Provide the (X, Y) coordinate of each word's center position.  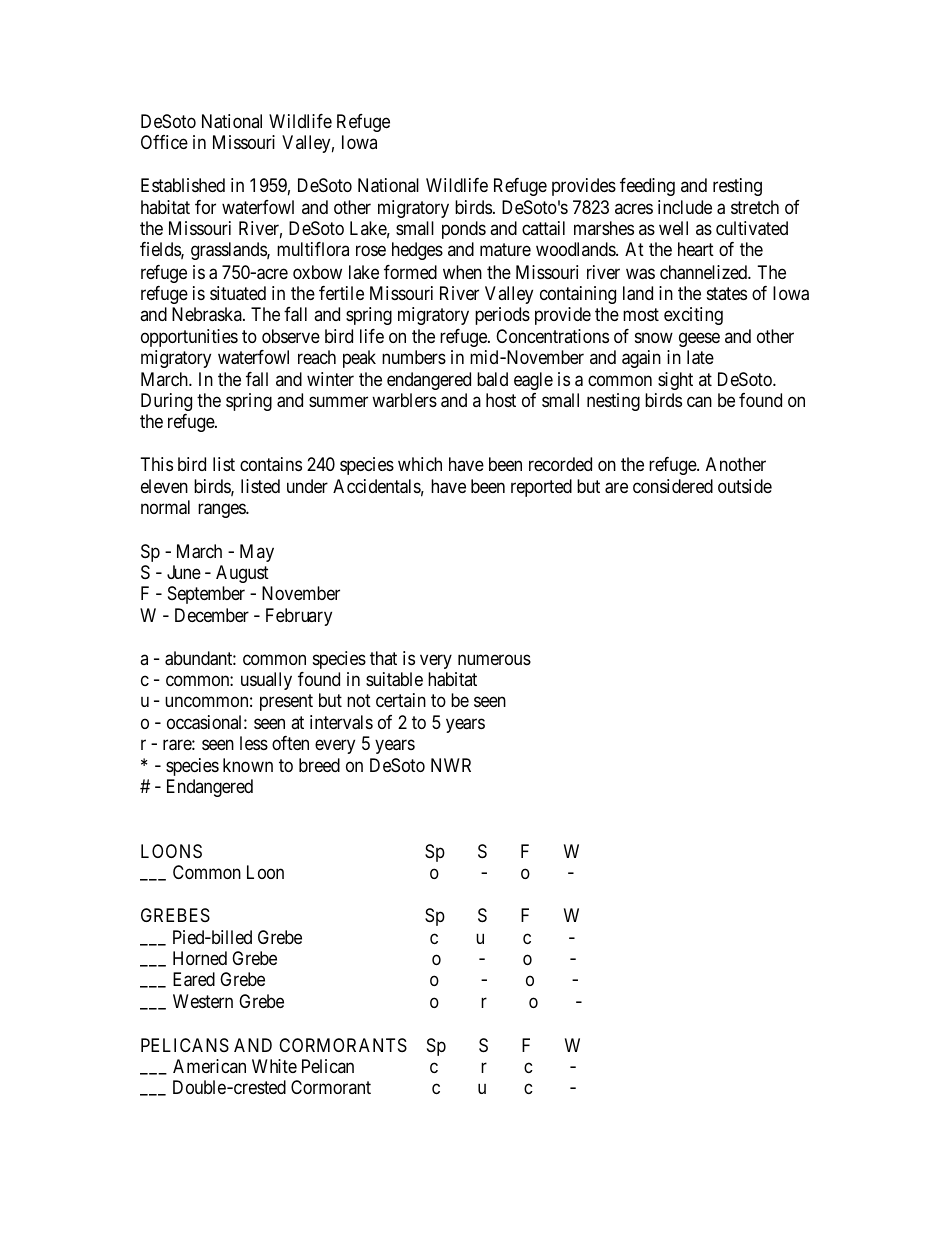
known (248, 765)
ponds (464, 230)
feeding (647, 187)
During (166, 402)
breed (319, 765)
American (209, 1066)
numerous (494, 659)
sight (675, 381)
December (212, 615)
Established (183, 185)
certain (401, 700)
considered (673, 486)
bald (492, 379)
